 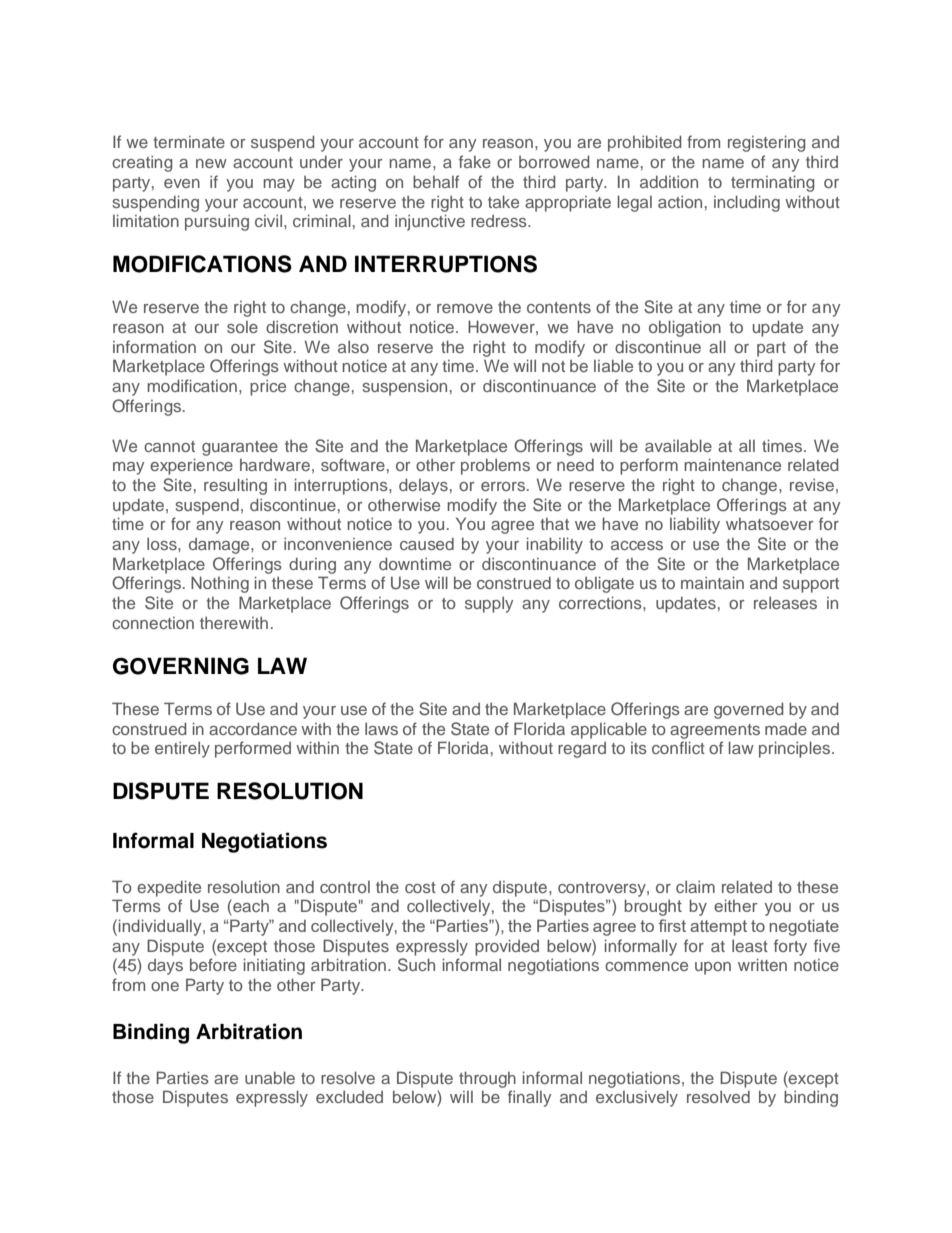 What do you see at coordinates (796, 749) in the page?
I see `principles` at bounding box center [796, 749].
